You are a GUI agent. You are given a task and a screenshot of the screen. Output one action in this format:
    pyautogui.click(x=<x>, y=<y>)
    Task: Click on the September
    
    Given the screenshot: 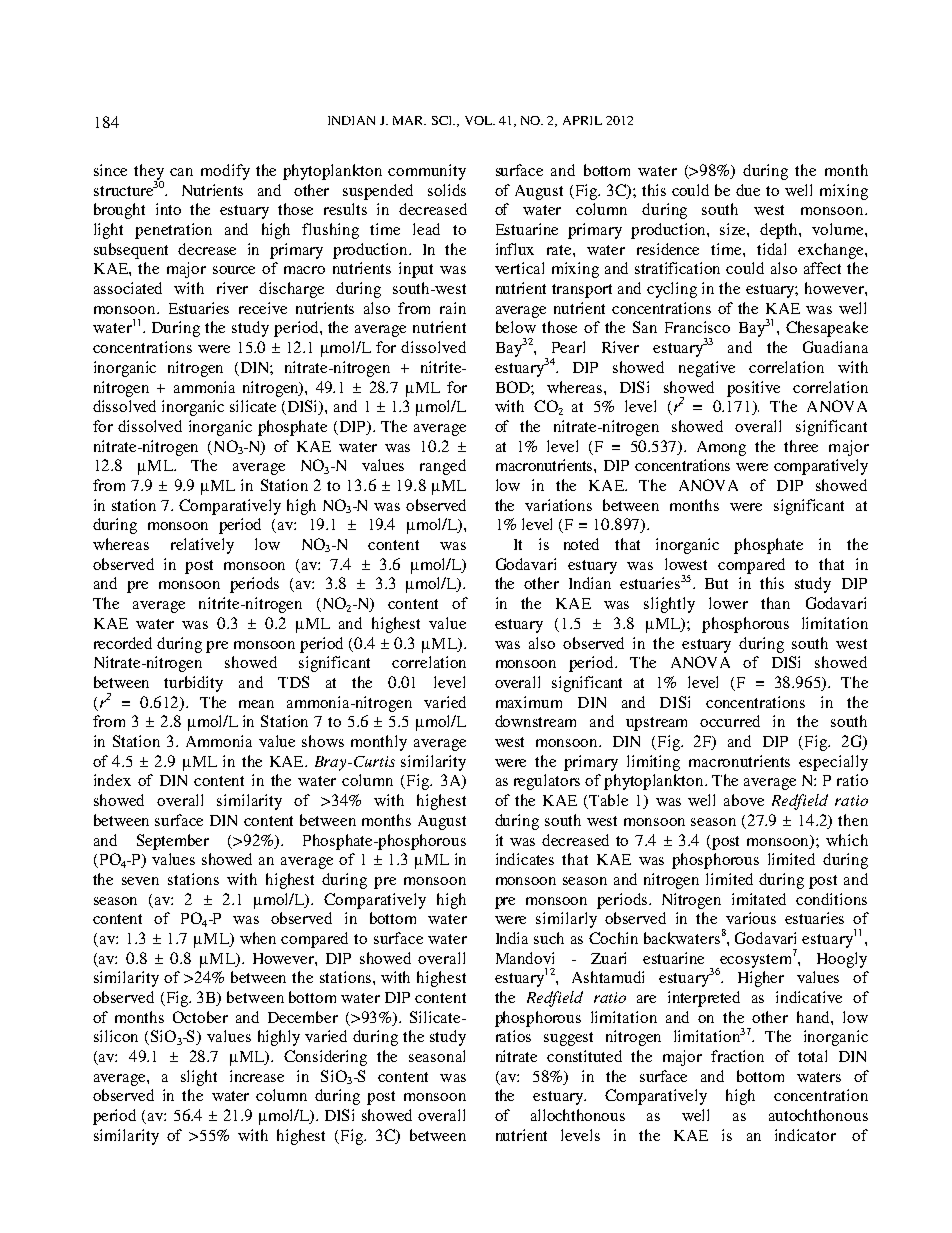 What is the action you would take?
    pyautogui.click(x=173, y=842)
